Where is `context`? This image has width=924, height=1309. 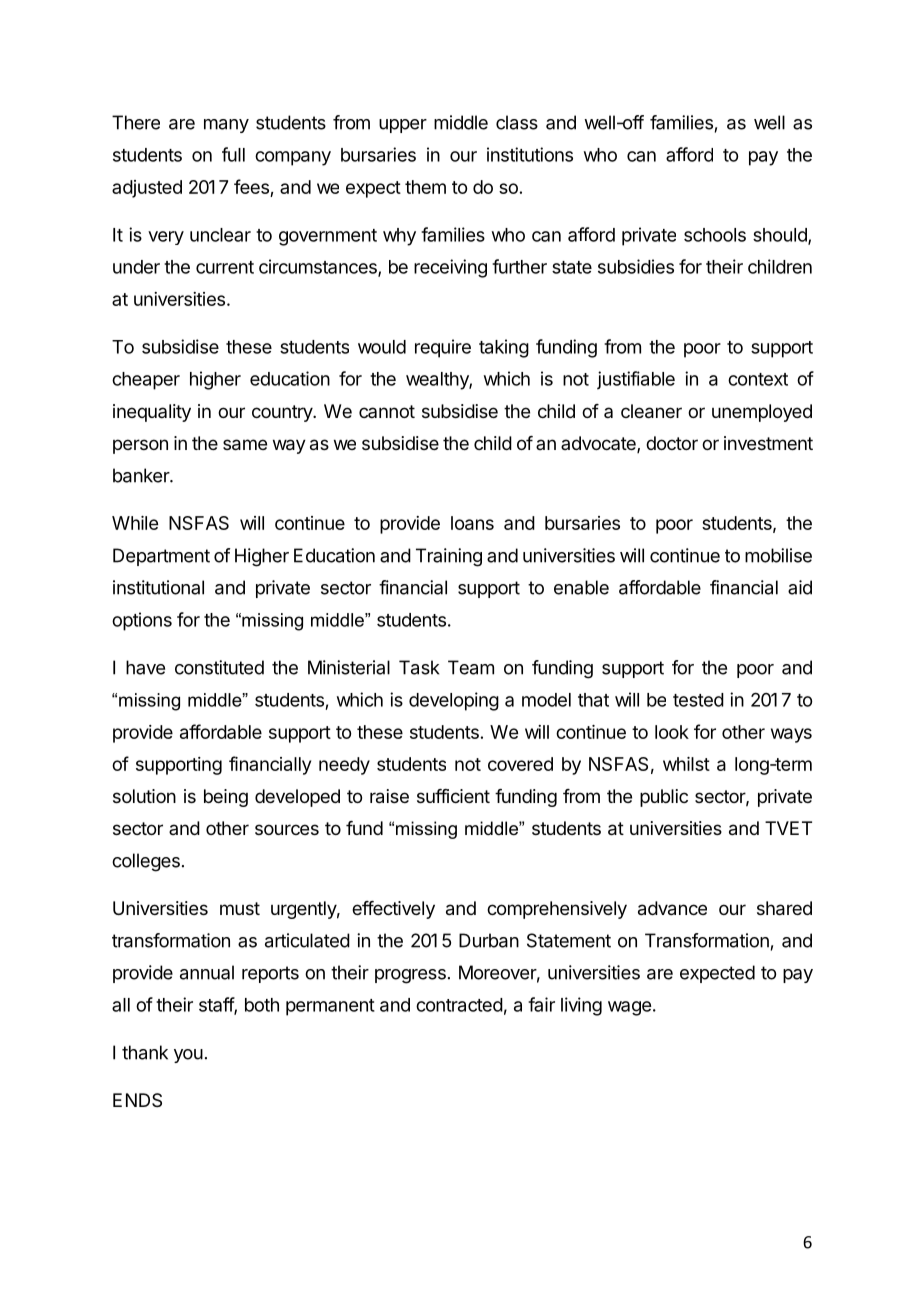
context is located at coordinates (758, 379).
